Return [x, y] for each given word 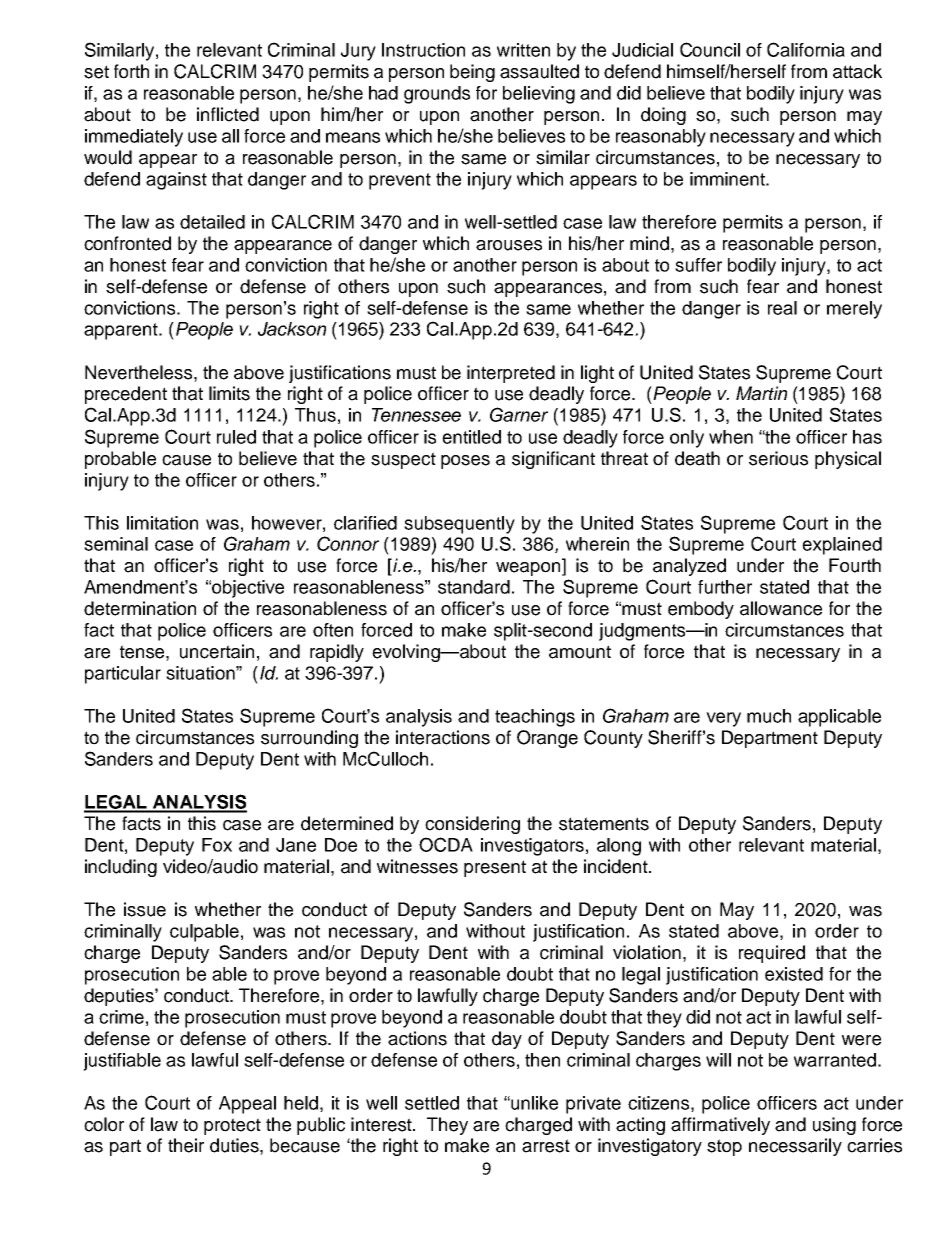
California [806, 49]
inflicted [228, 114]
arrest [546, 1146]
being [472, 73]
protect [232, 1126]
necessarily [795, 1147]
